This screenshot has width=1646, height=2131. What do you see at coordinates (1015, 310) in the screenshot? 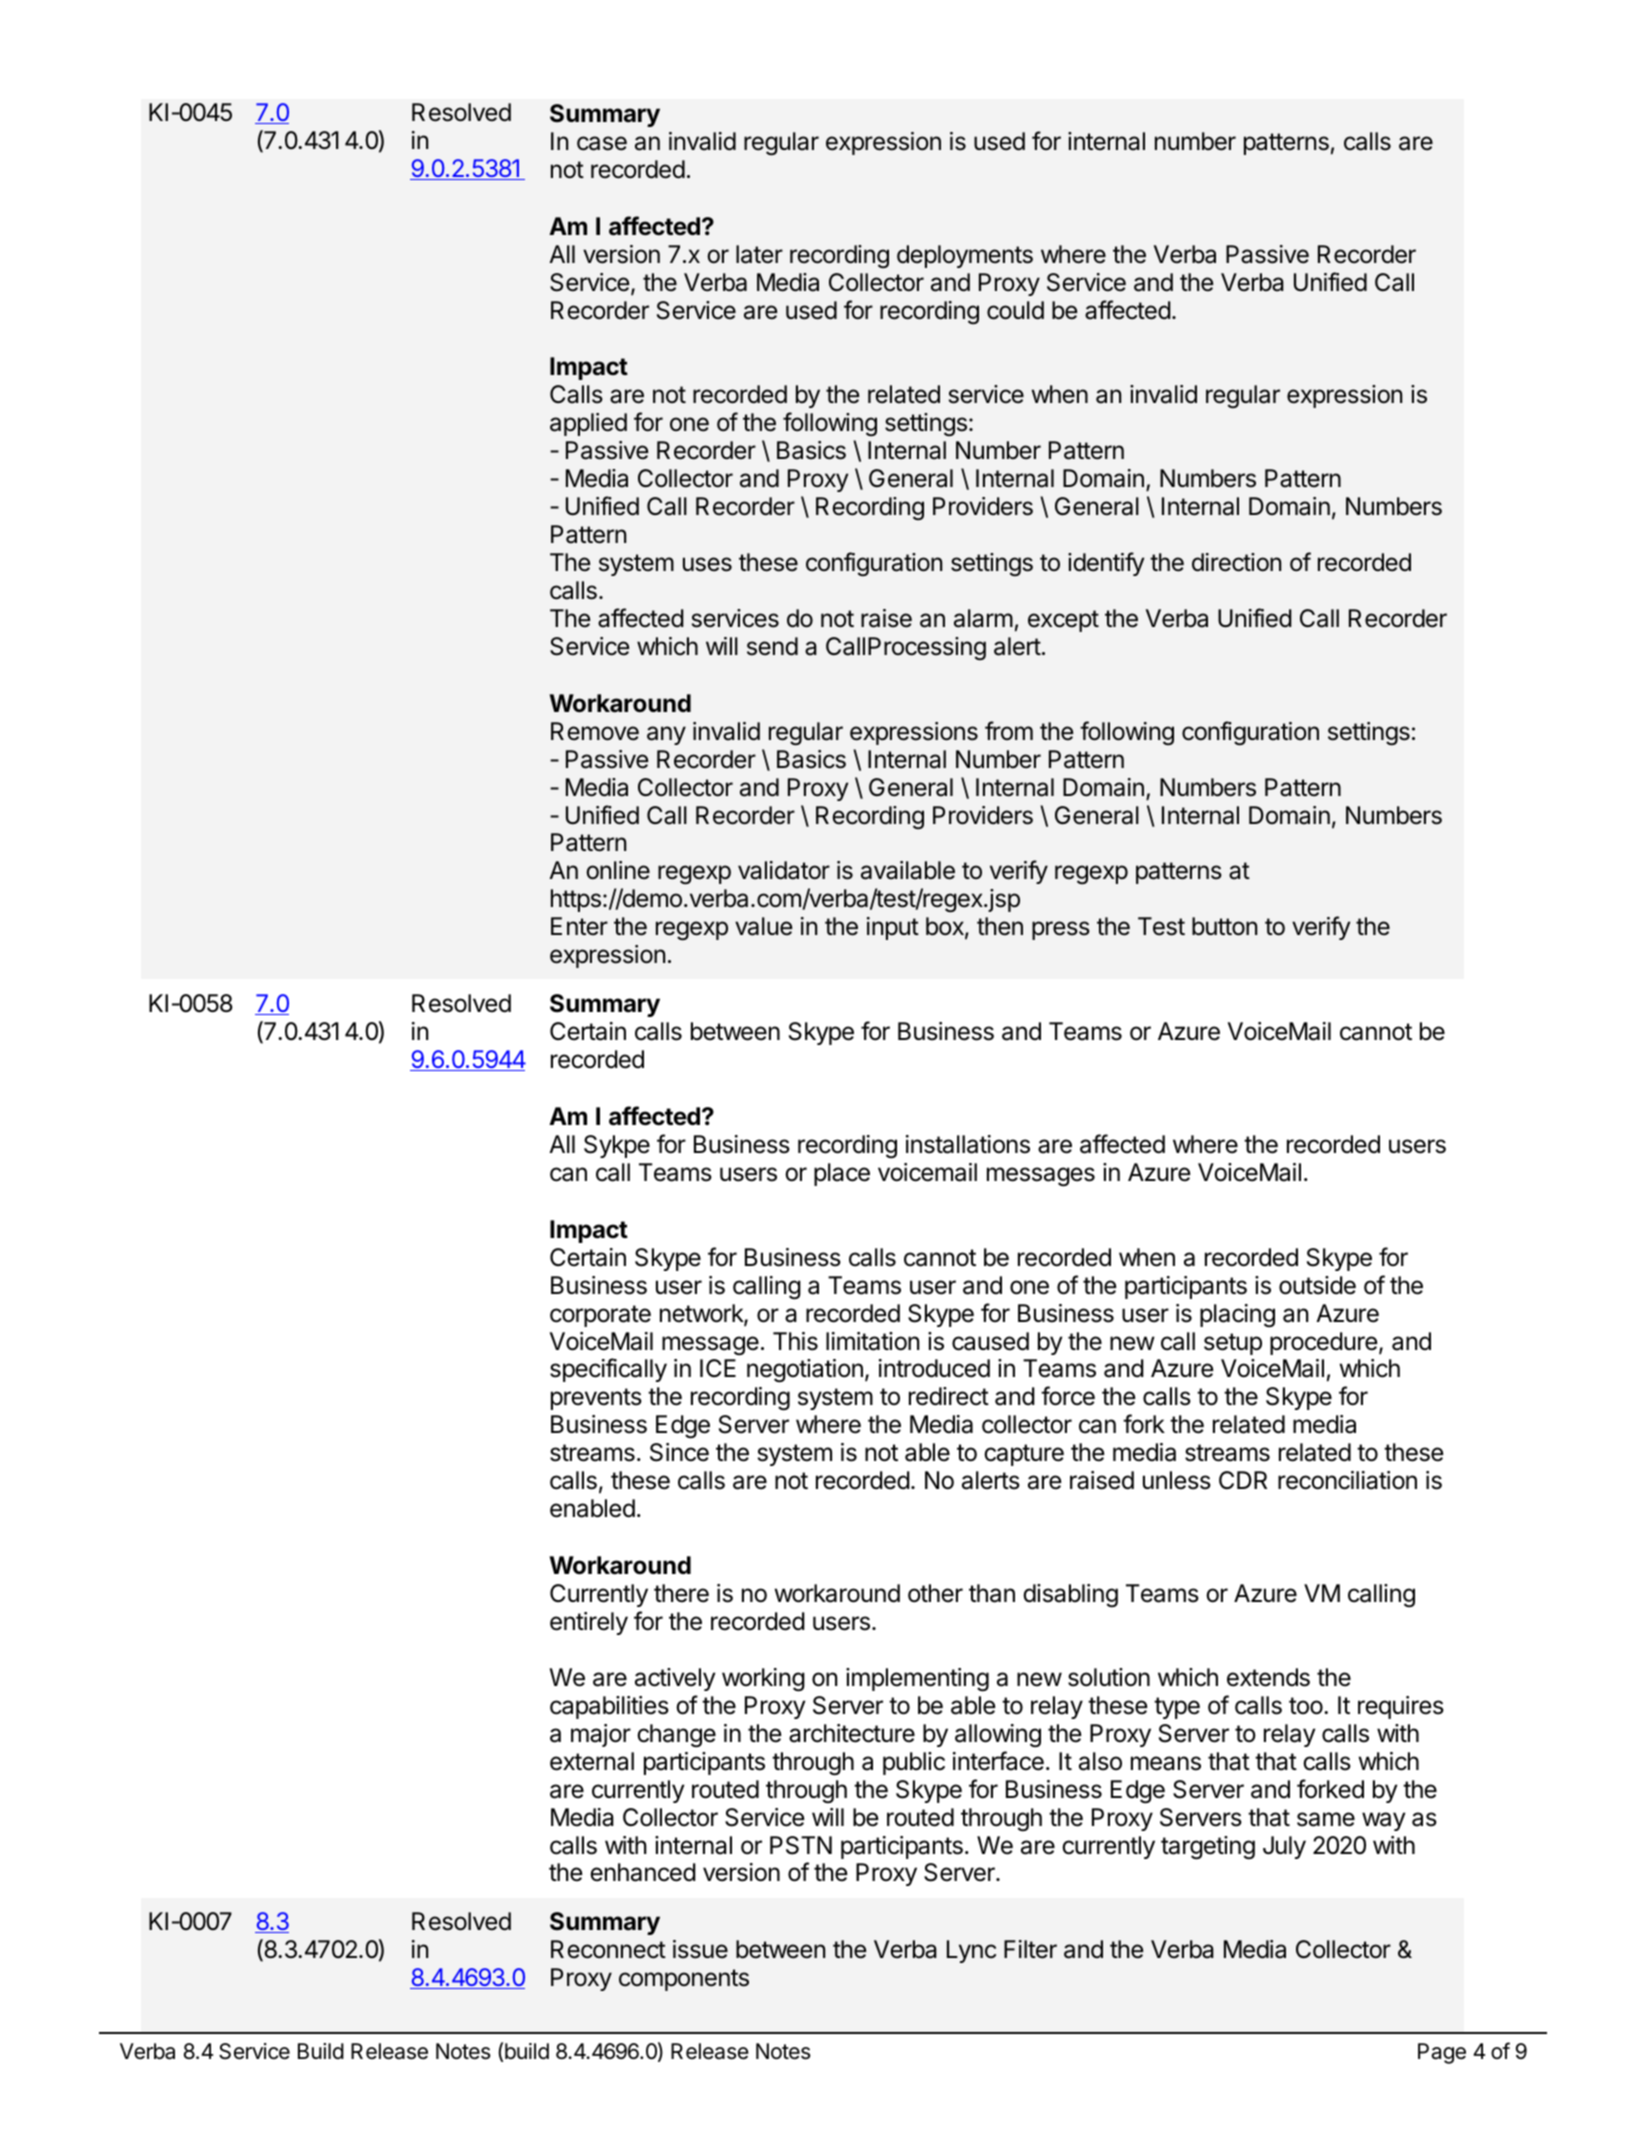
I see `could` at bounding box center [1015, 310].
